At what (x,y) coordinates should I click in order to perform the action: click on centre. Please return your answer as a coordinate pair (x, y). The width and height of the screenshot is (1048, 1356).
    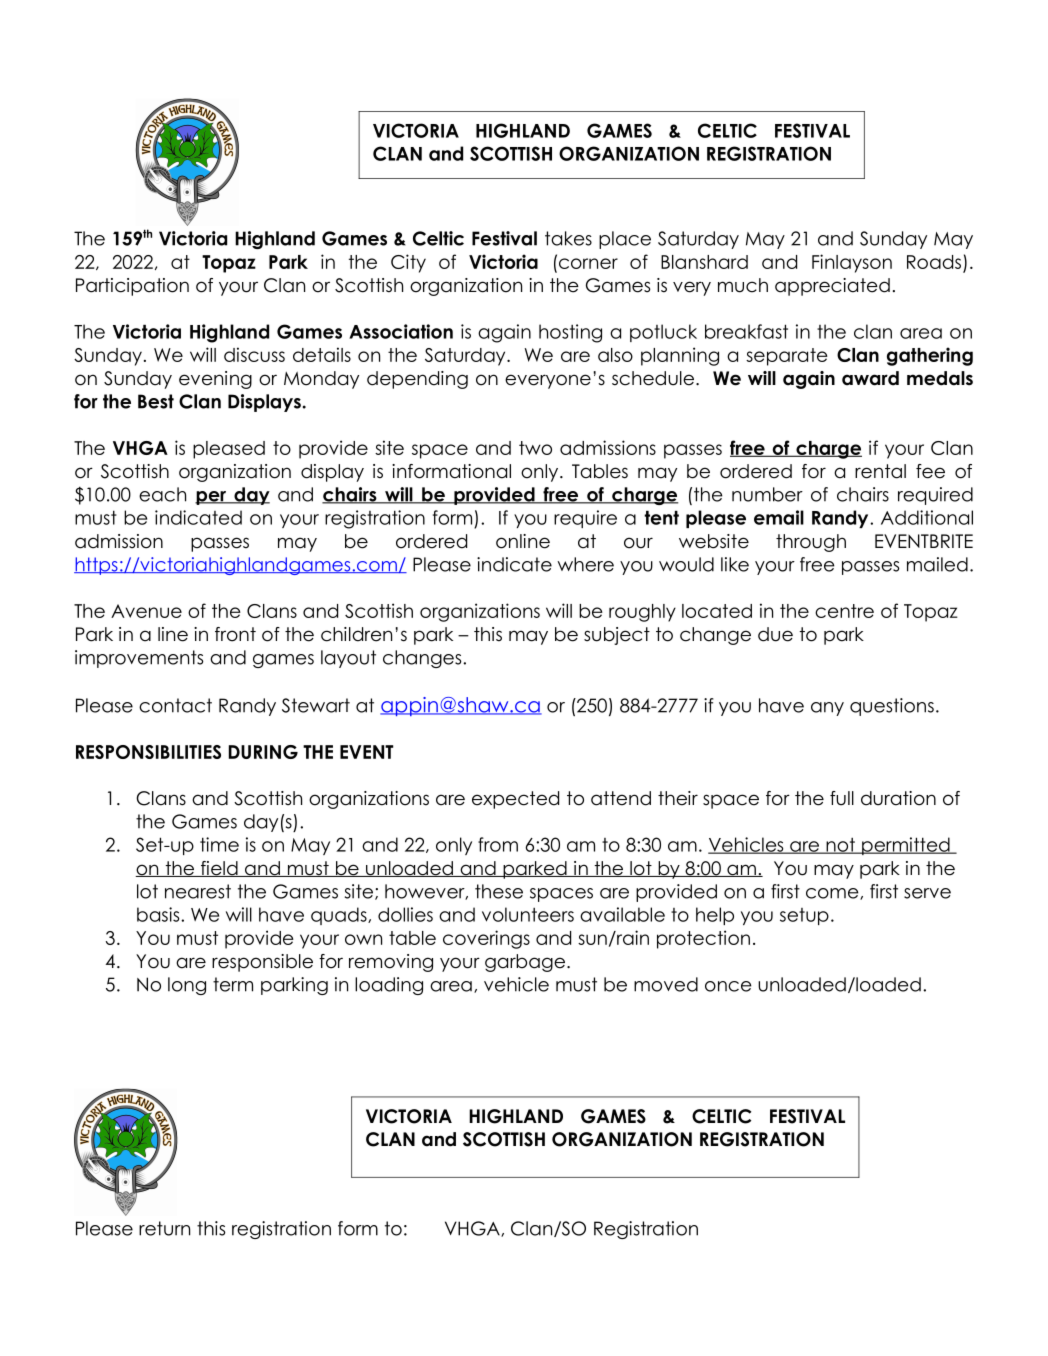
    Looking at the image, I should click on (844, 611).
